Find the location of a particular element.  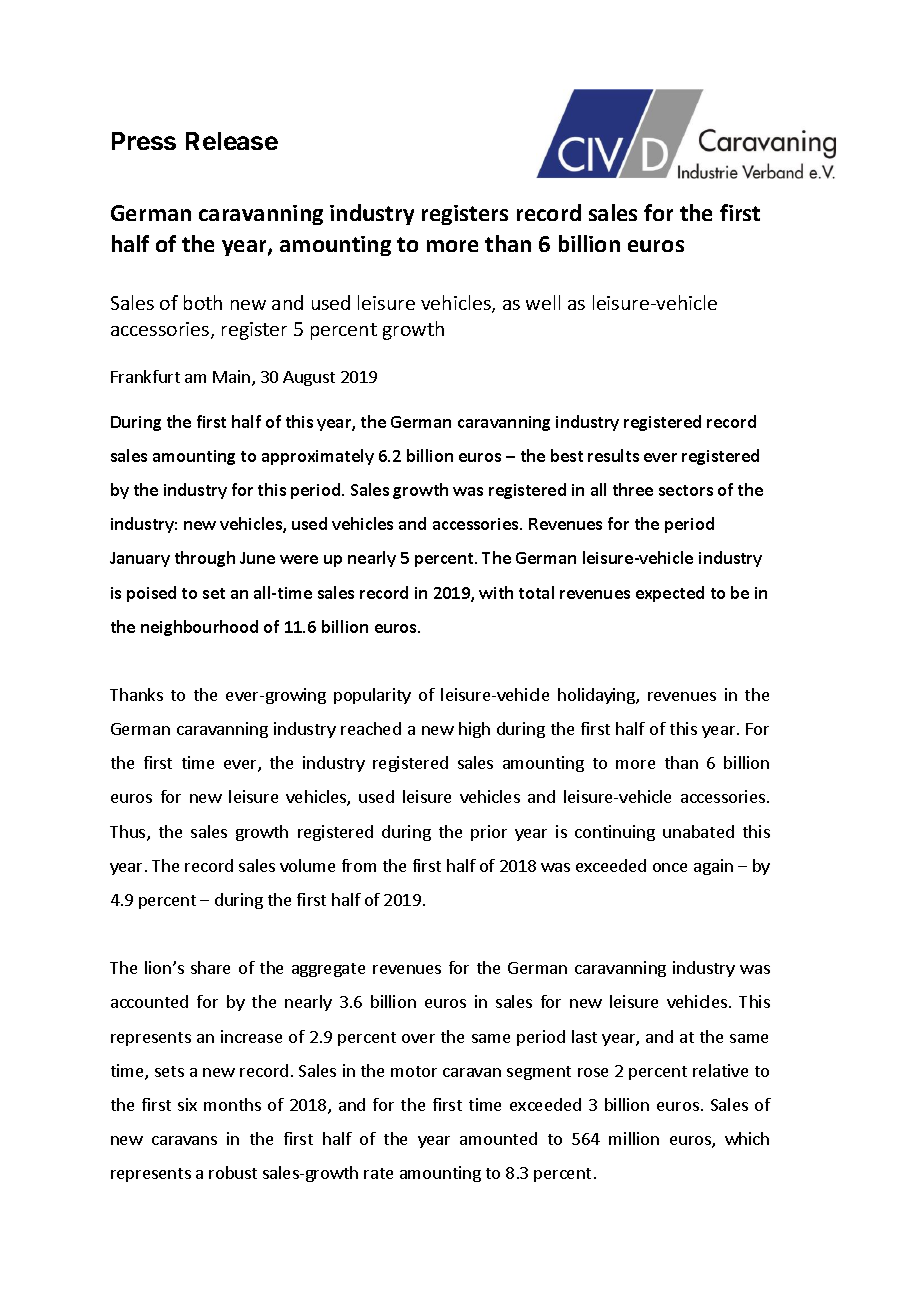

Release is located at coordinates (232, 141).
